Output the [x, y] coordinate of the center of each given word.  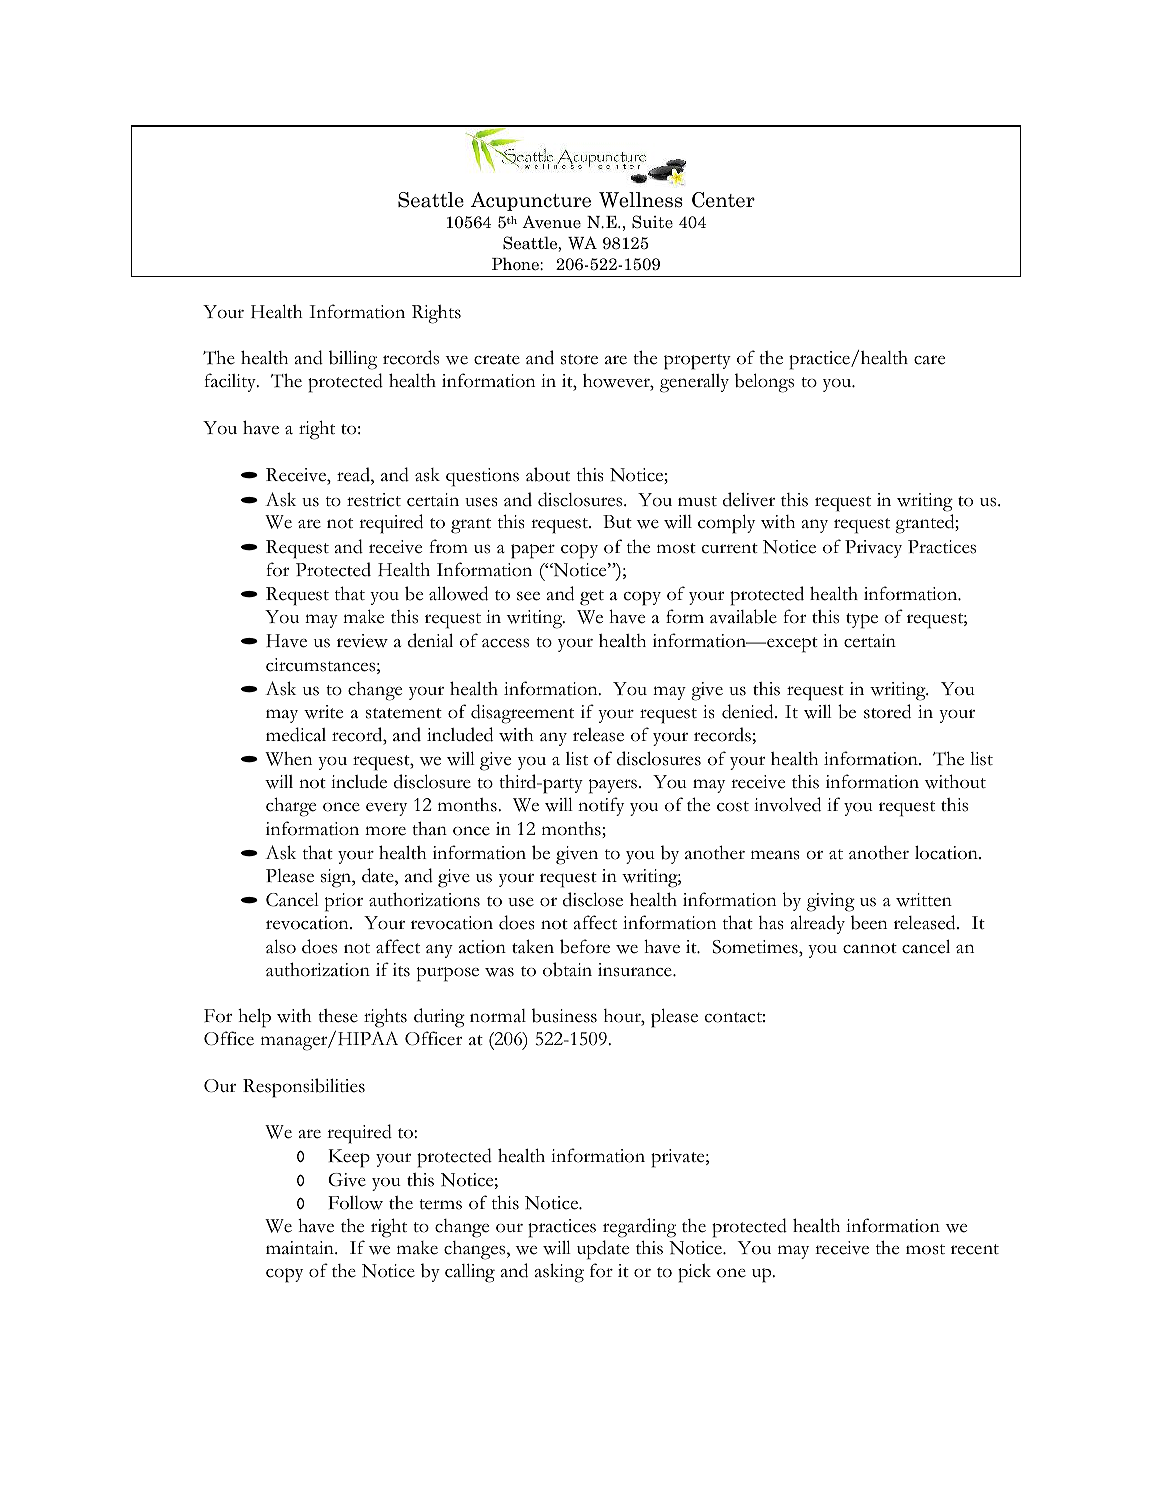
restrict [374, 500]
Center [723, 200]
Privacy [873, 549]
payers [613, 786]
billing [353, 360]
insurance [636, 970]
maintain [301, 1247]
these [338, 1016]
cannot [870, 948]
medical [296, 734]
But [617, 521]
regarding [639, 1228]
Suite [652, 222]
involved [787, 804]
